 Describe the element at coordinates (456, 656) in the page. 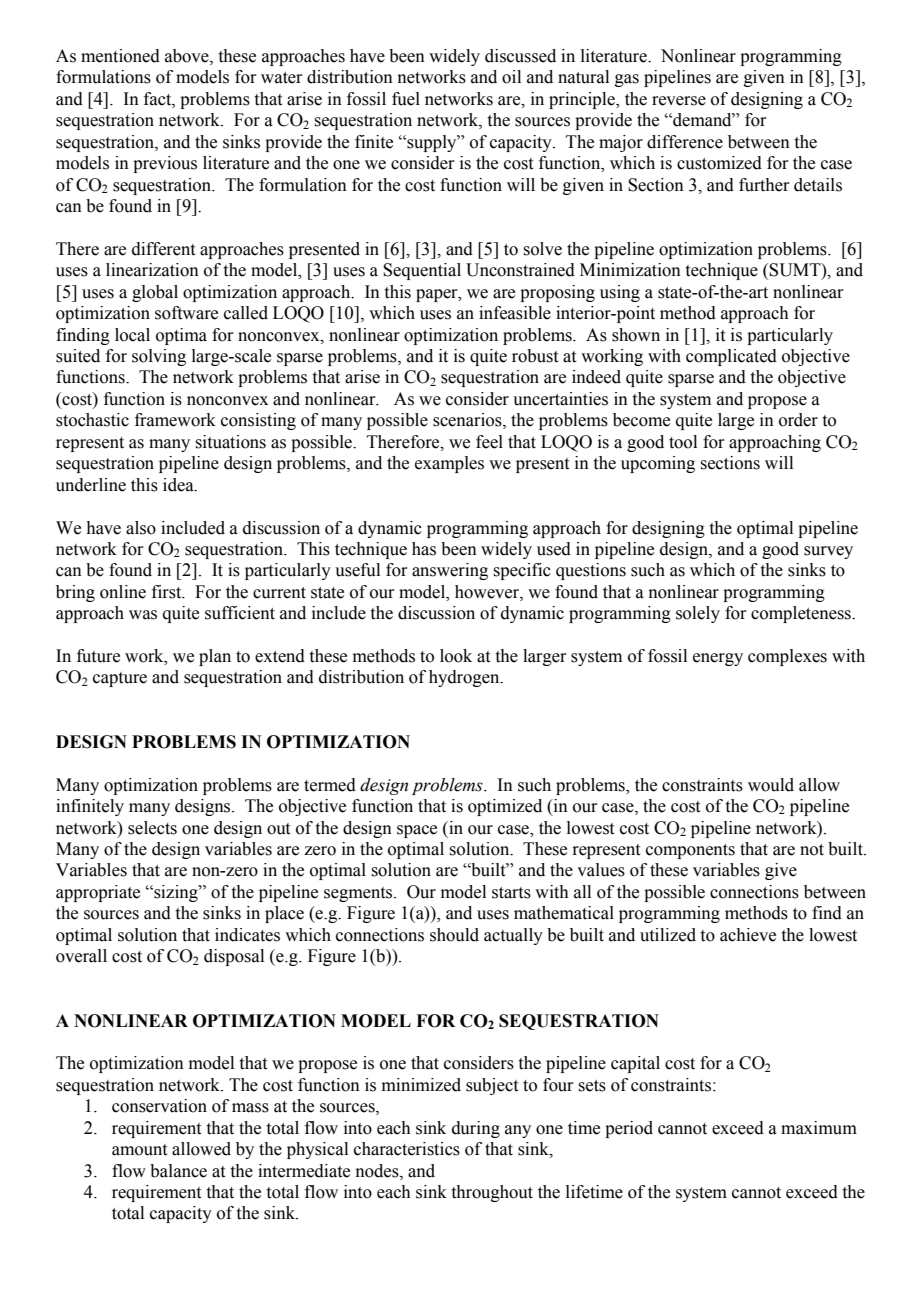

I see `look` at that location.
